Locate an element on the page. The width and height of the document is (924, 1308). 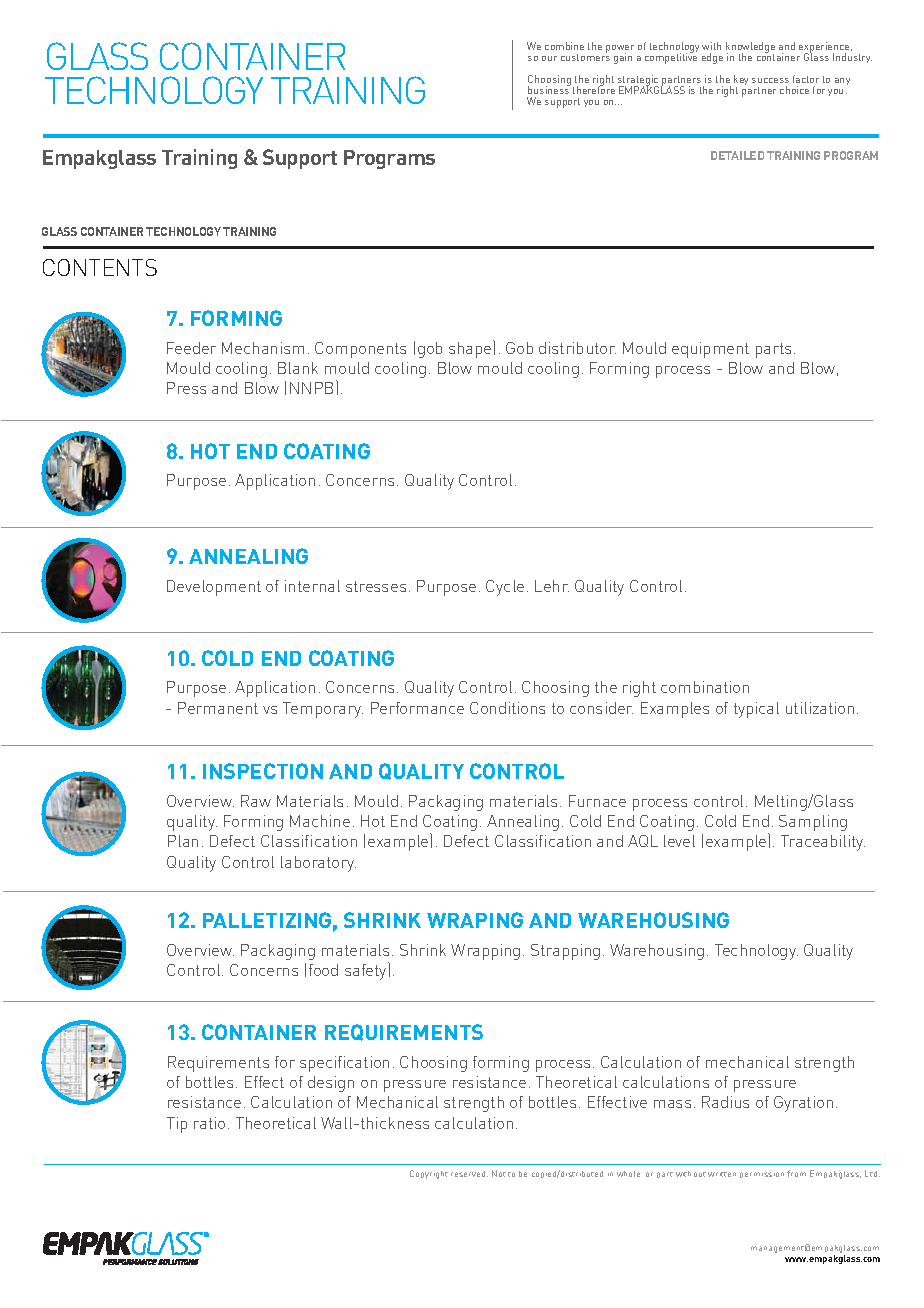
equipment is located at coordinates (710, 350).
